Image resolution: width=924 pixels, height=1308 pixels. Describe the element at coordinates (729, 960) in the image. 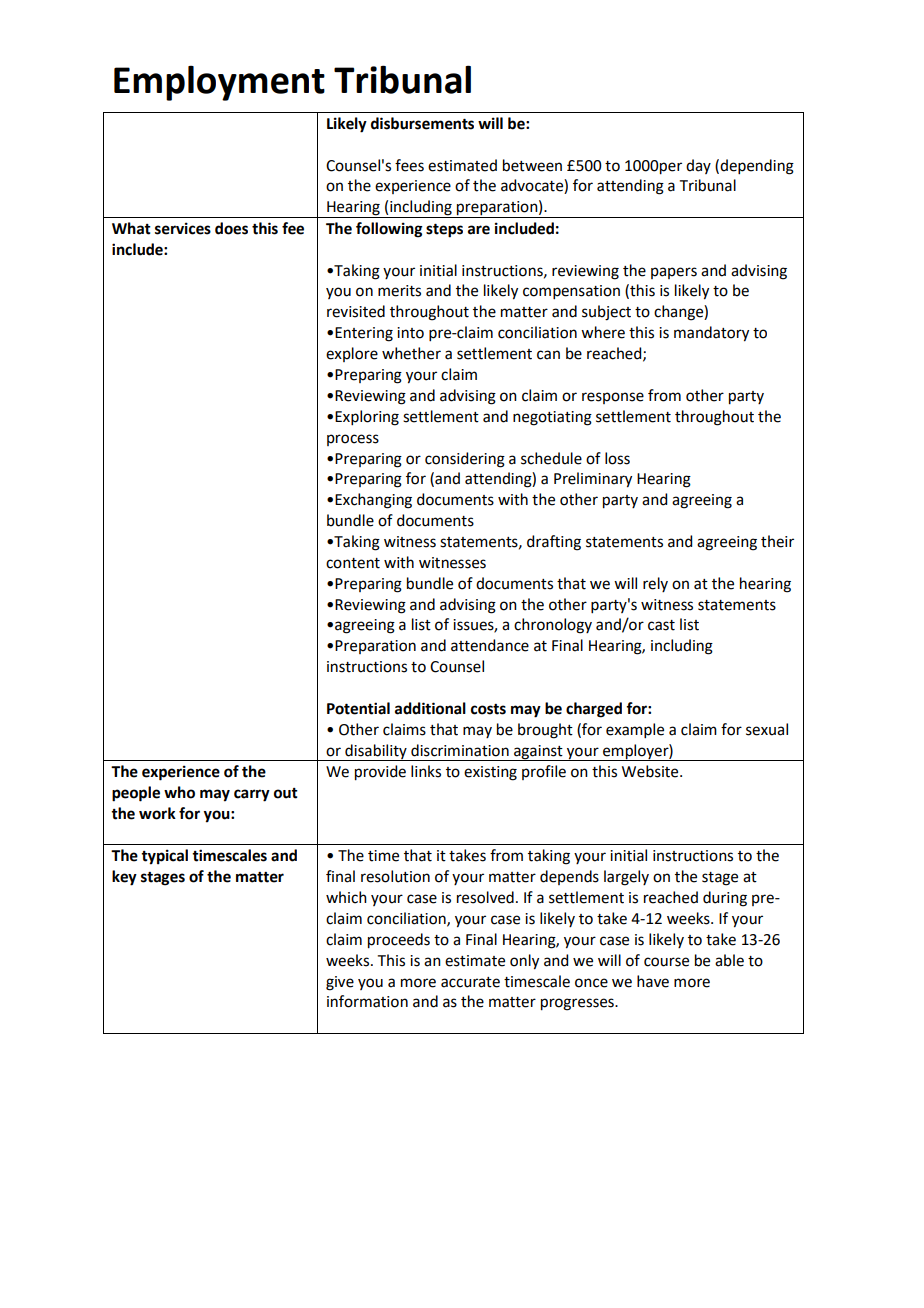

I see `able` at that location.
